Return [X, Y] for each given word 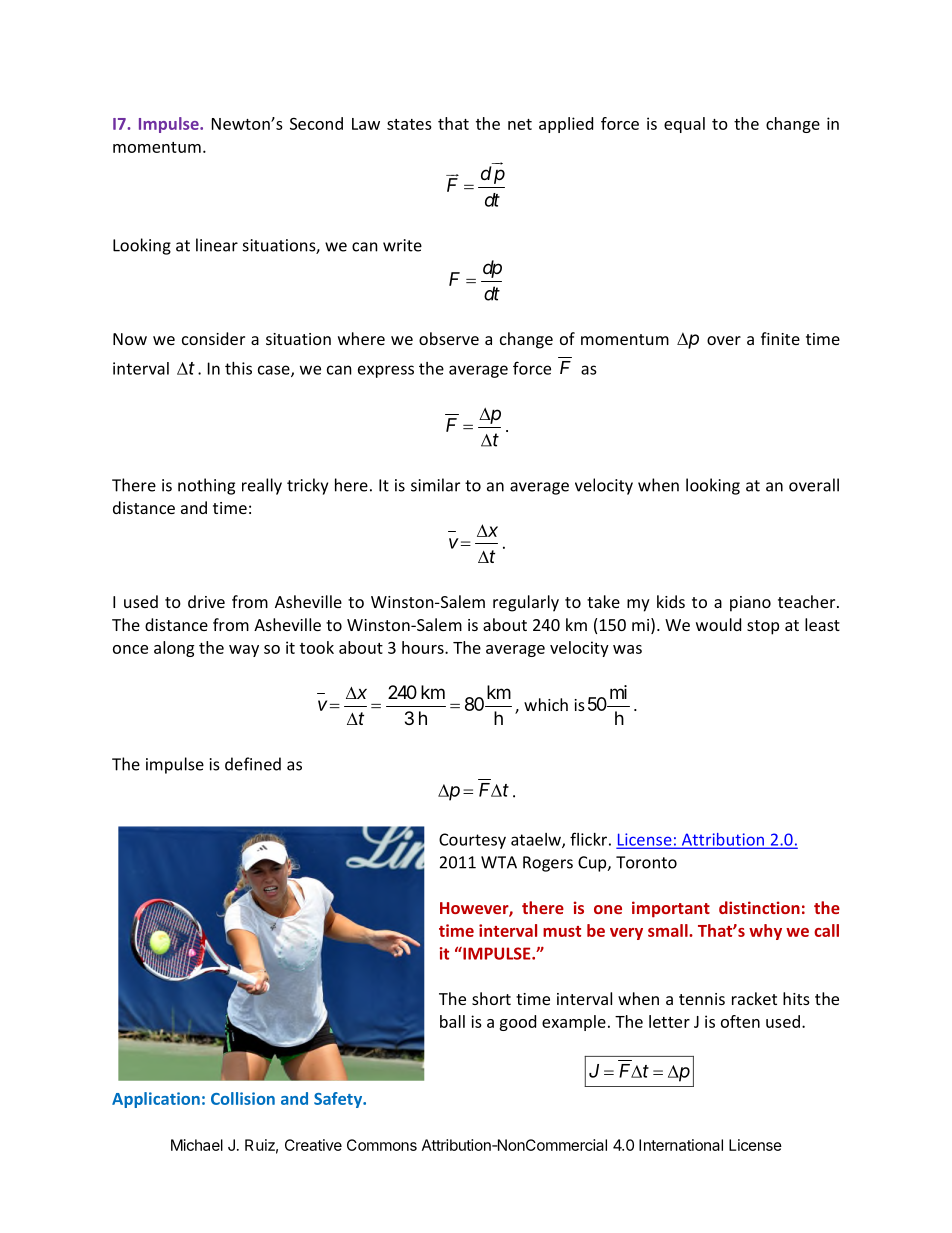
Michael [197, 1145]
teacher [808, 601]
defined [253, 764]
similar [435, 485]
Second [316, 123]
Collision [243, 1098]
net [520, 124]
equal [684, 125]
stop [763, 627]
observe [449, 338]
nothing [206, 486]
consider [213, 338]
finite [780, 338]
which [546, 704]
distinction [759, 907]
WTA [499, 862]
